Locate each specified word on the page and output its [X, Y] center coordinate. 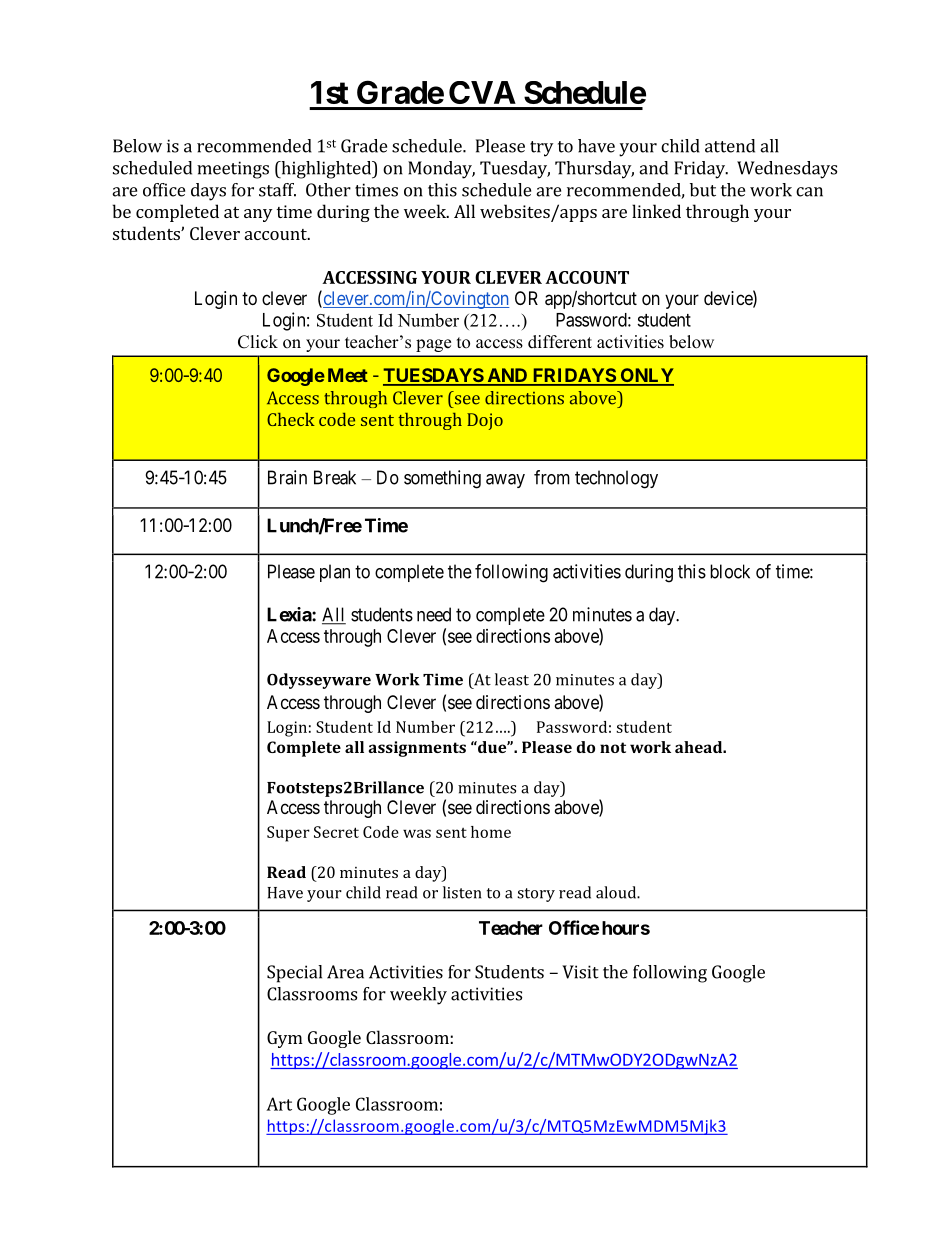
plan [335, 573]
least [512, 679]
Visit [580, 972]
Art [279, 1104]
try [541, 149]
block [730, 571]
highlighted [326, 170]
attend [730, 146]
